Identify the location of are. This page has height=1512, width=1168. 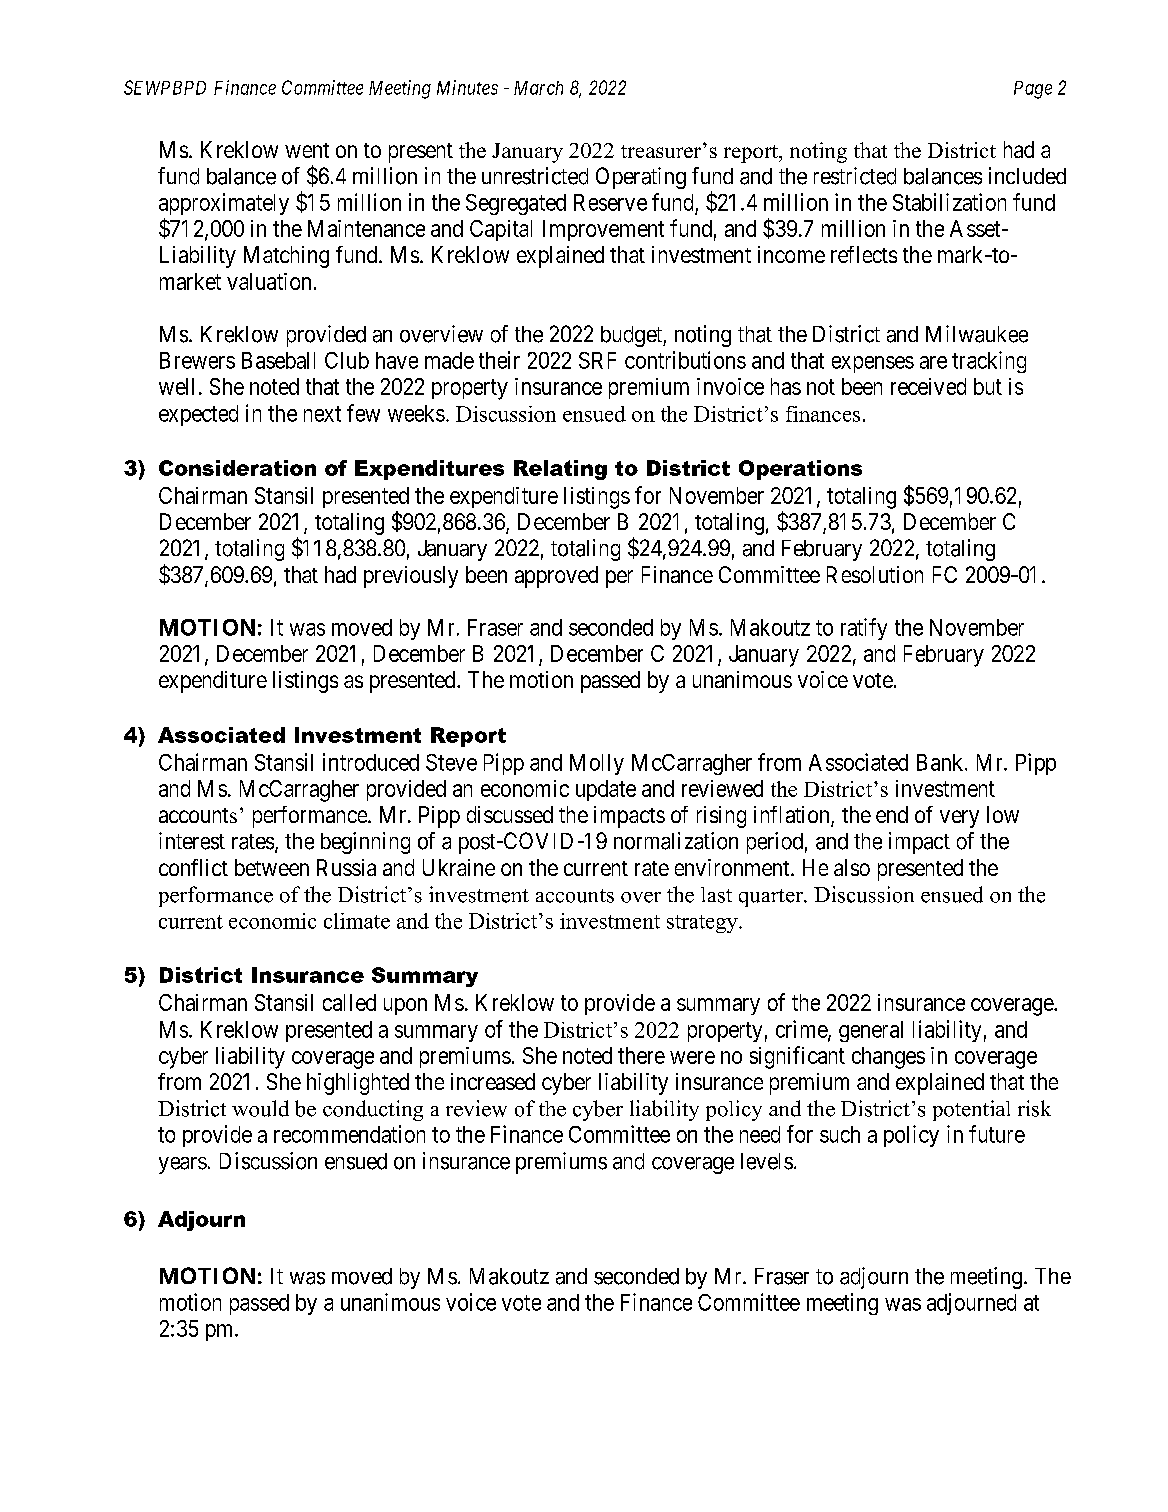
(933, 362).
